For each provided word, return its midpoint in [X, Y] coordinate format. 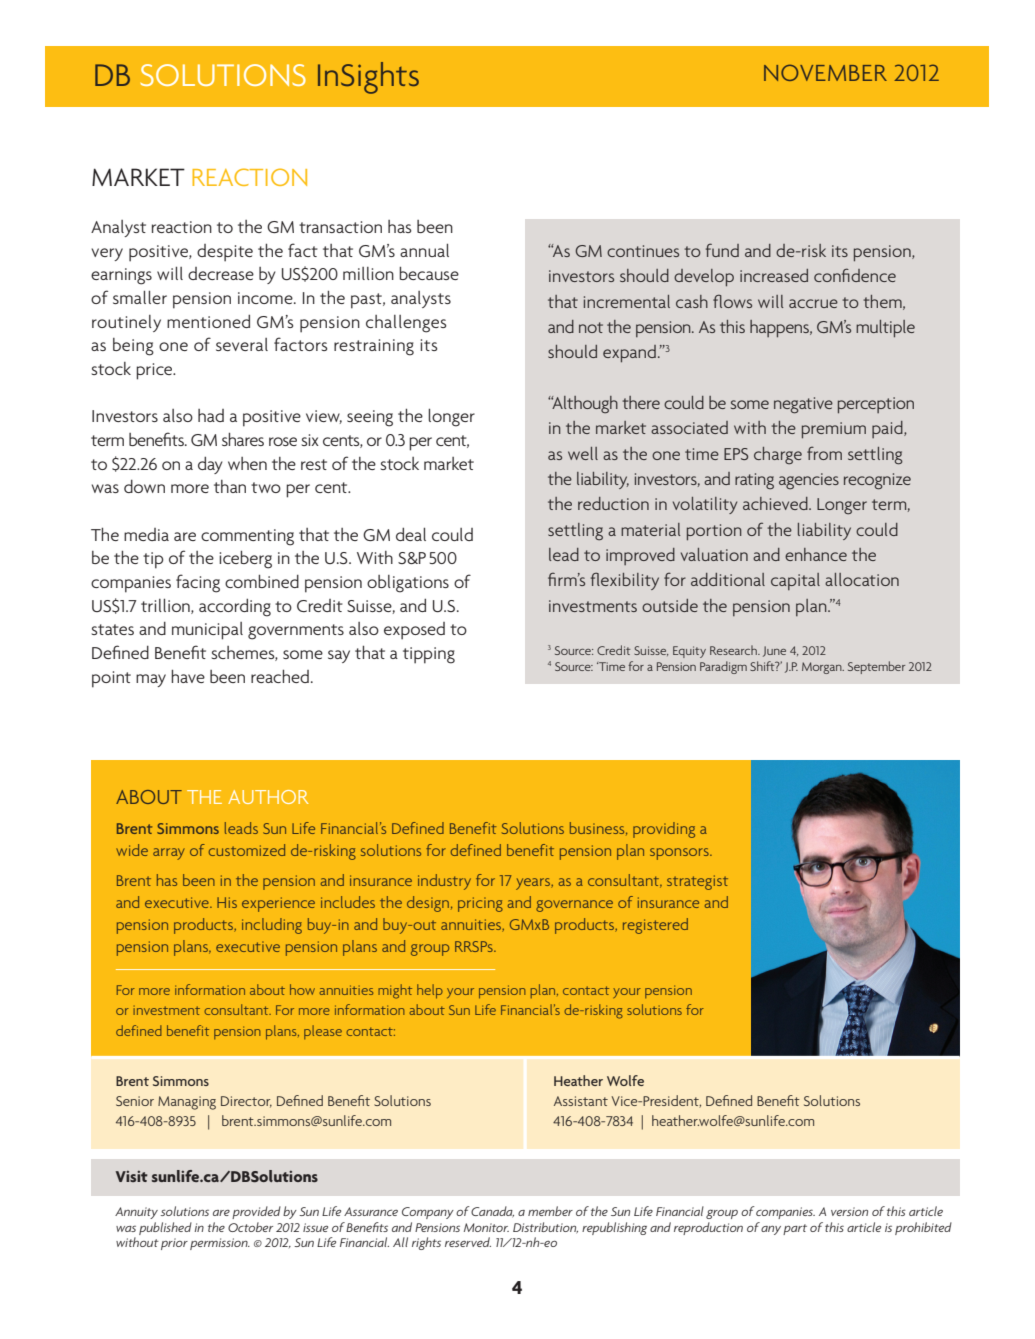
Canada [492, 1212]
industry [444, 882]
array [169, 854]
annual [424, 250]
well [583, 453]
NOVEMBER [825, 72]
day [210, 465]
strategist [697, 882]
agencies [809, 481]
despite [225, 253]
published [165, 1228]
